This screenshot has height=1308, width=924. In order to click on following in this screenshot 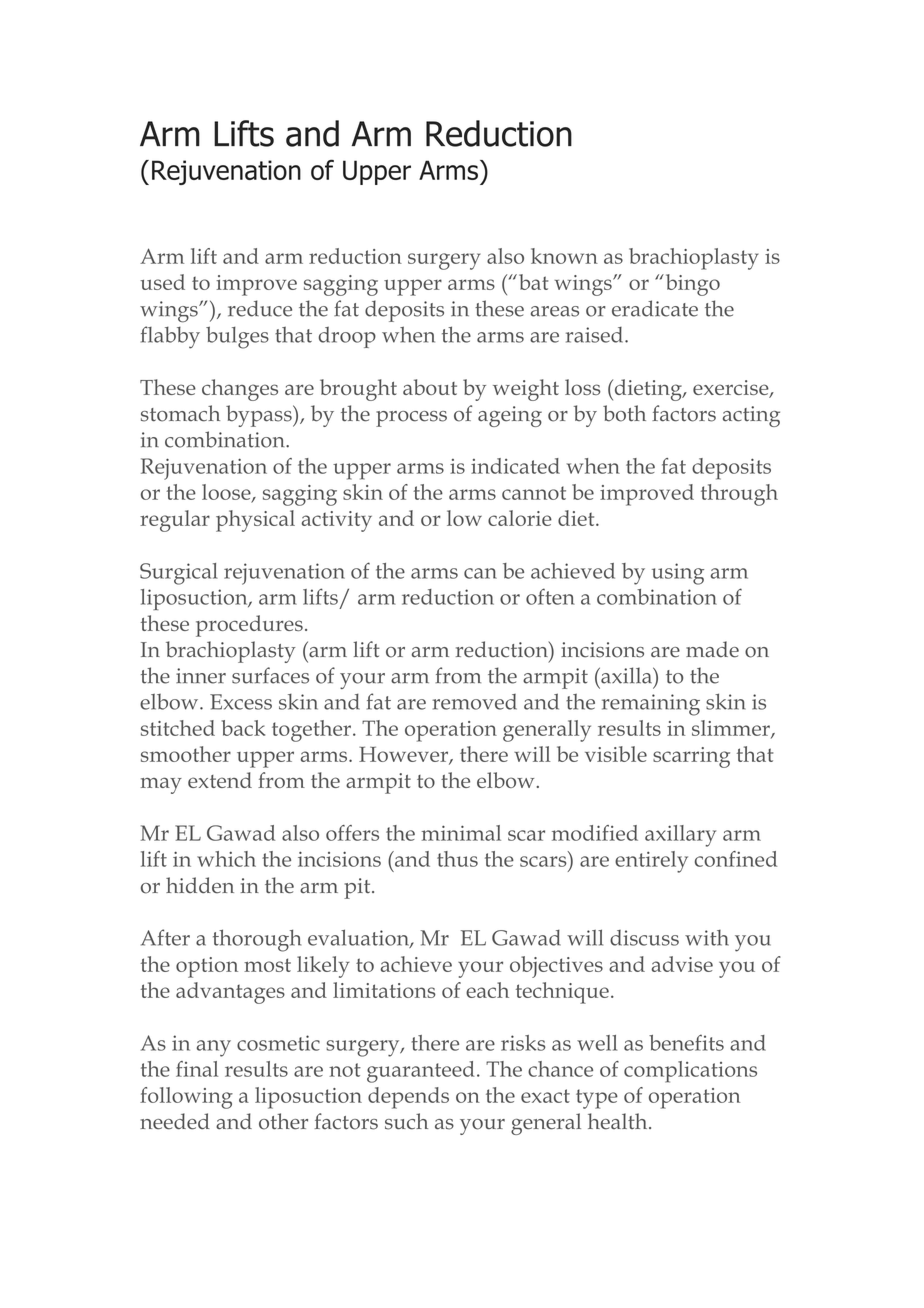, I will do `click(186, 1098)`.
